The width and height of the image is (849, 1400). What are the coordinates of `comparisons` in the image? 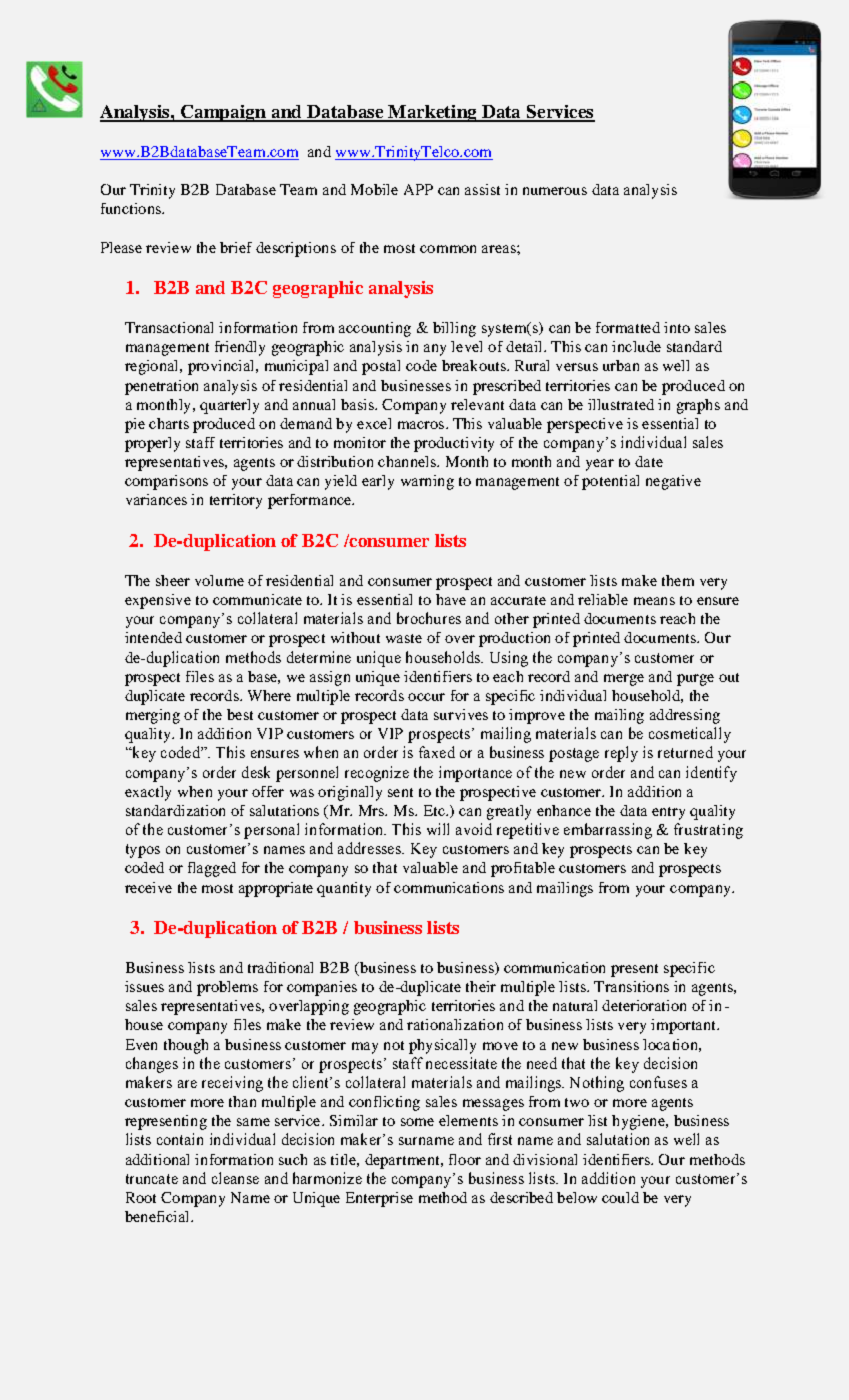 It's located at (166, 482).
